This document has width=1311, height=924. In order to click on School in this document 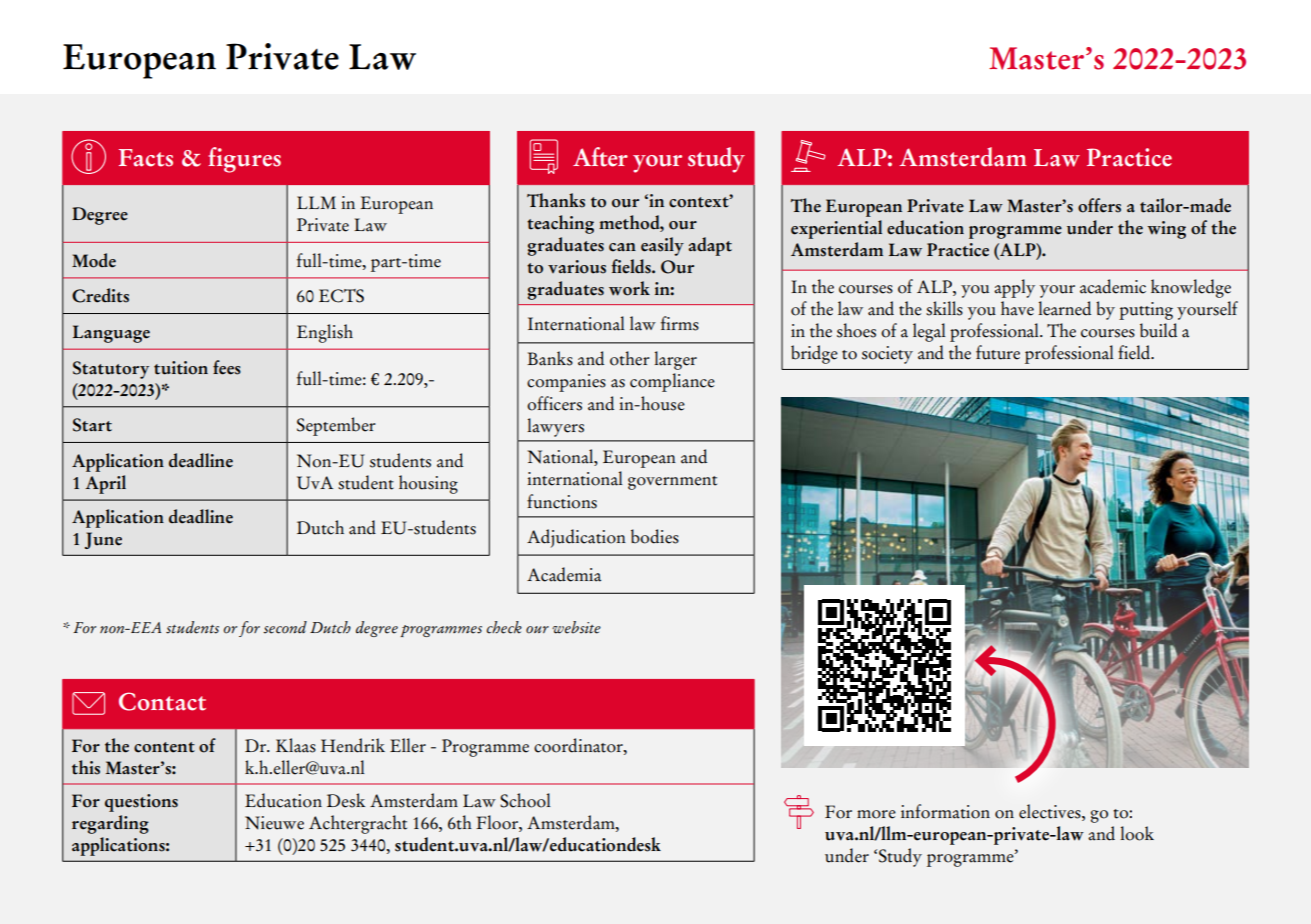, I will do `click(525, 800)`.
